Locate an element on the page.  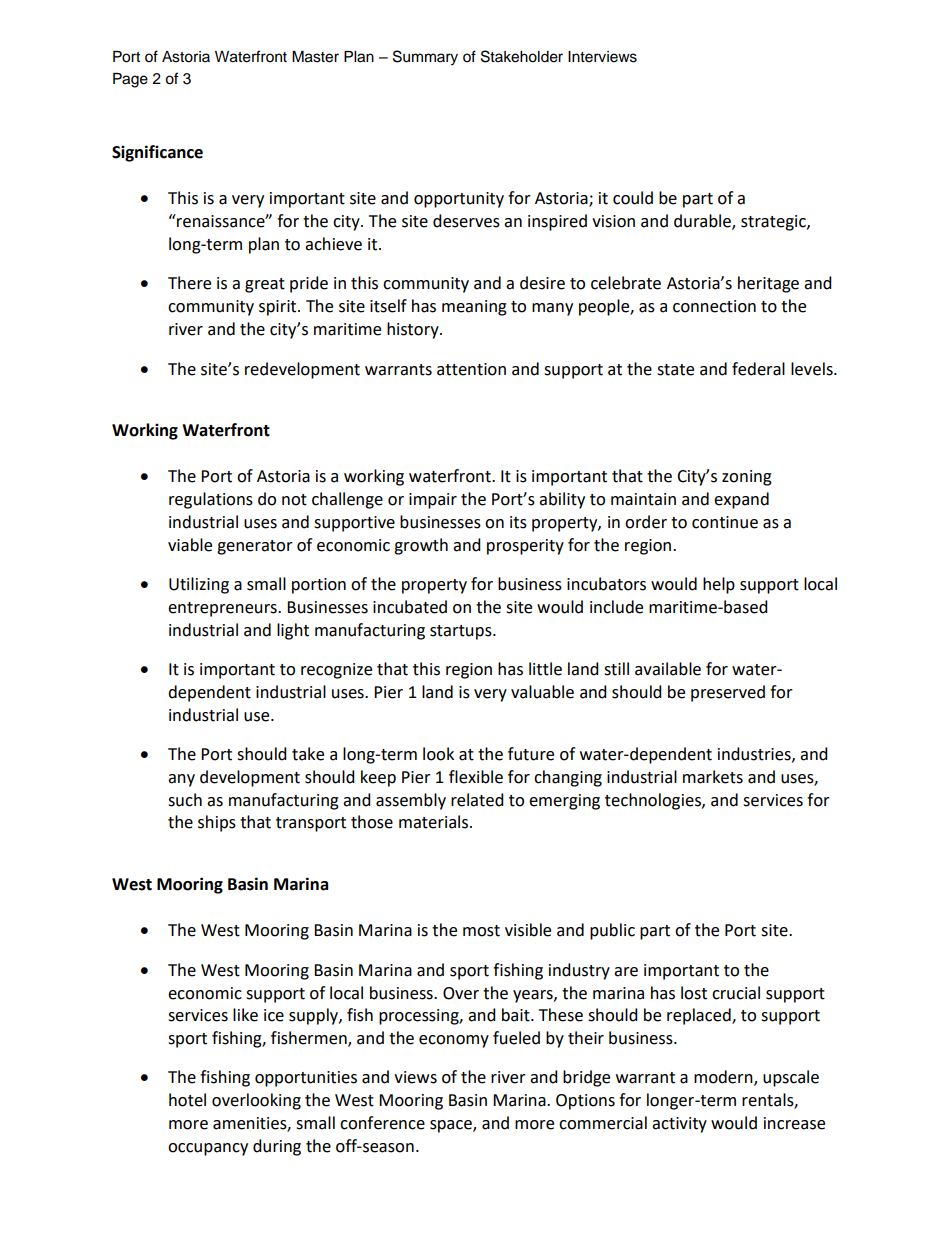
attention is located at coordinates (471, 369).
